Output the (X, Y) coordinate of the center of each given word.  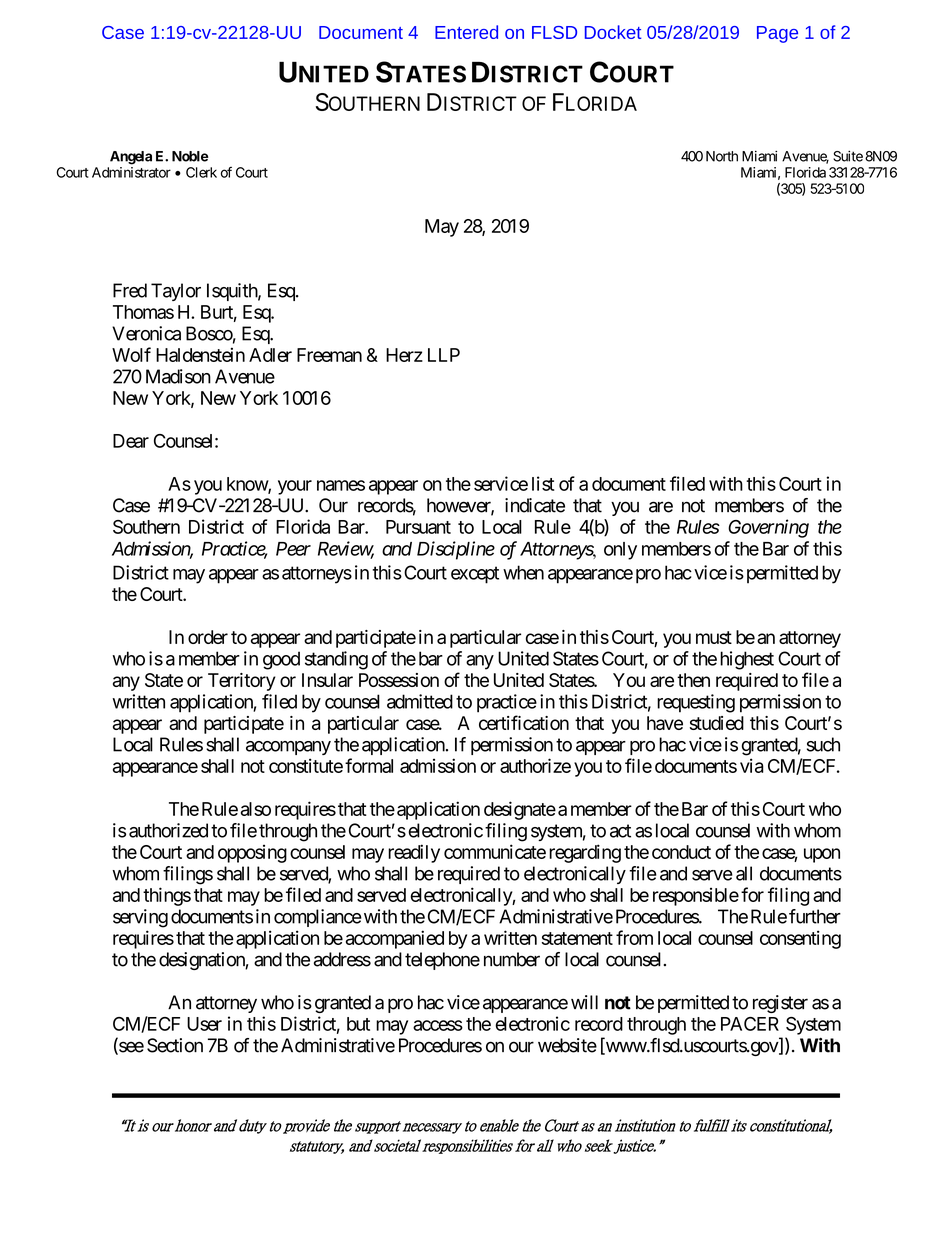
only (620, 551)
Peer (293, 549)
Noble (190, 156)
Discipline (456, 550)
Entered (466, 32)
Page (777, 34)
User (204, 1024)
